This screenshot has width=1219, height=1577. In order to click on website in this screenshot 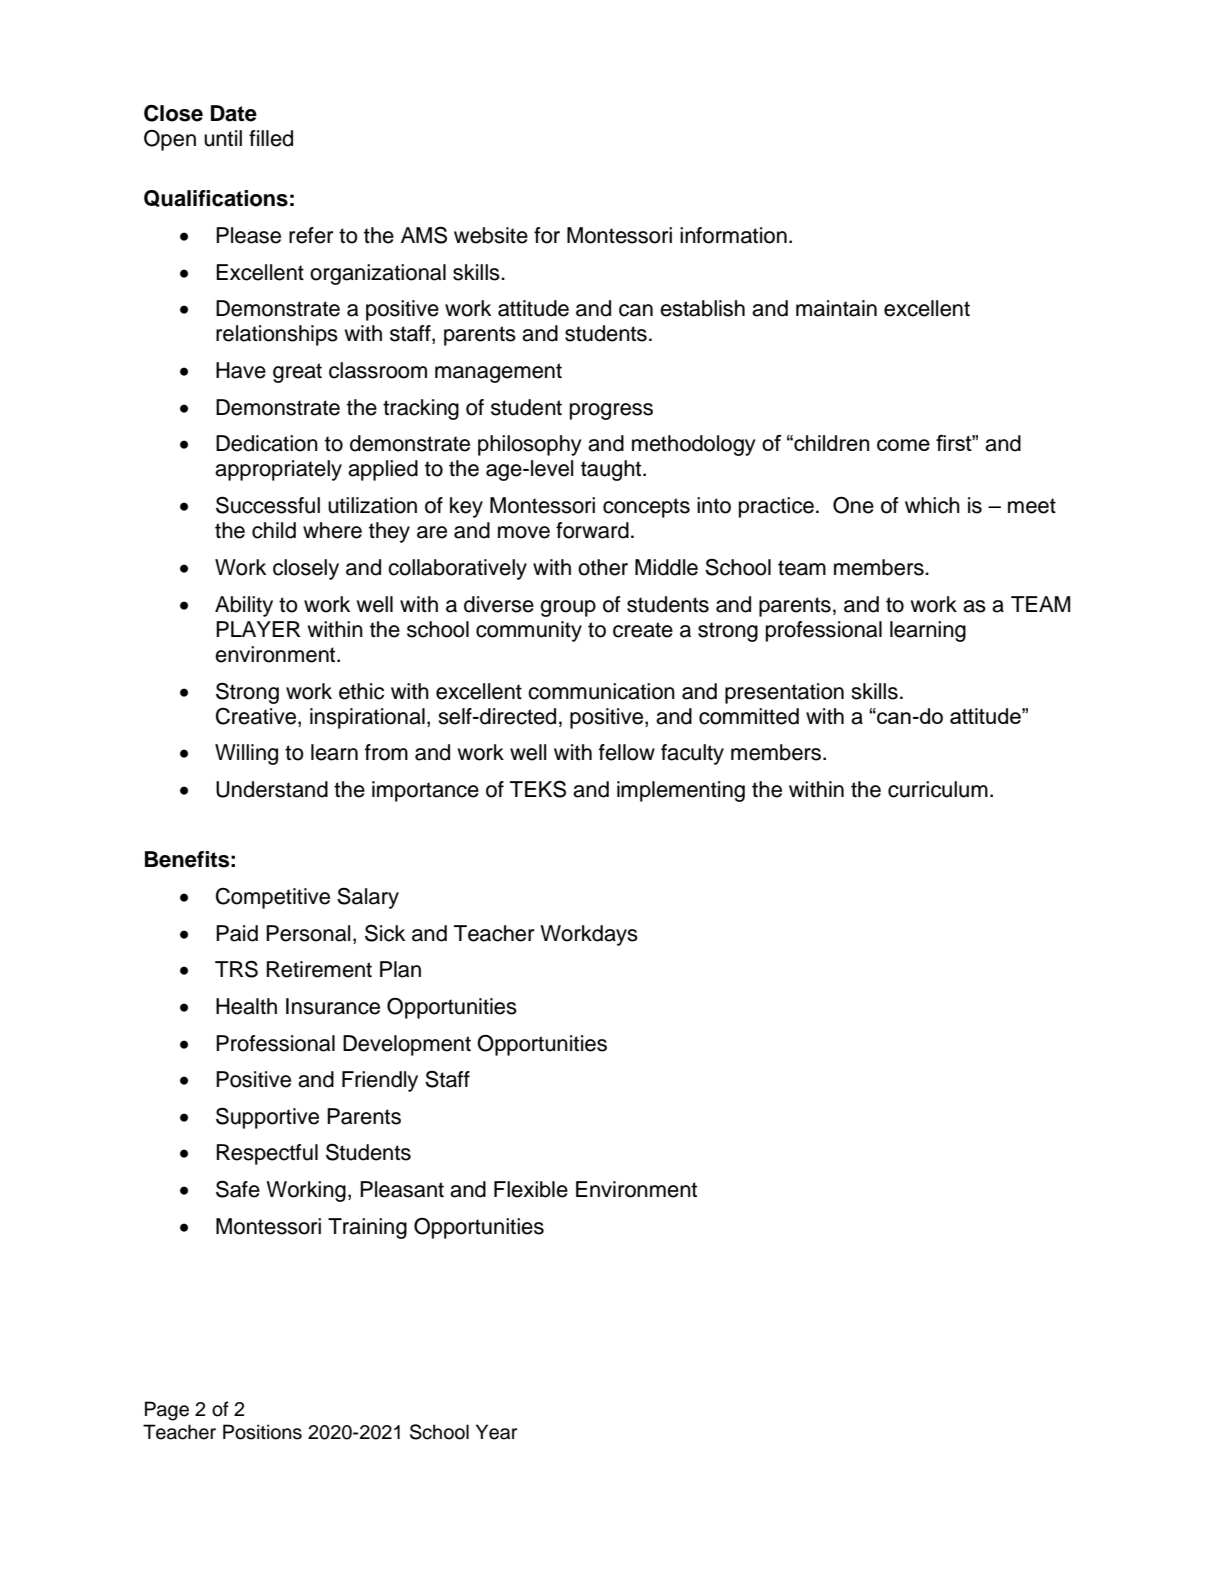, I will do `click(491, 235)`.
